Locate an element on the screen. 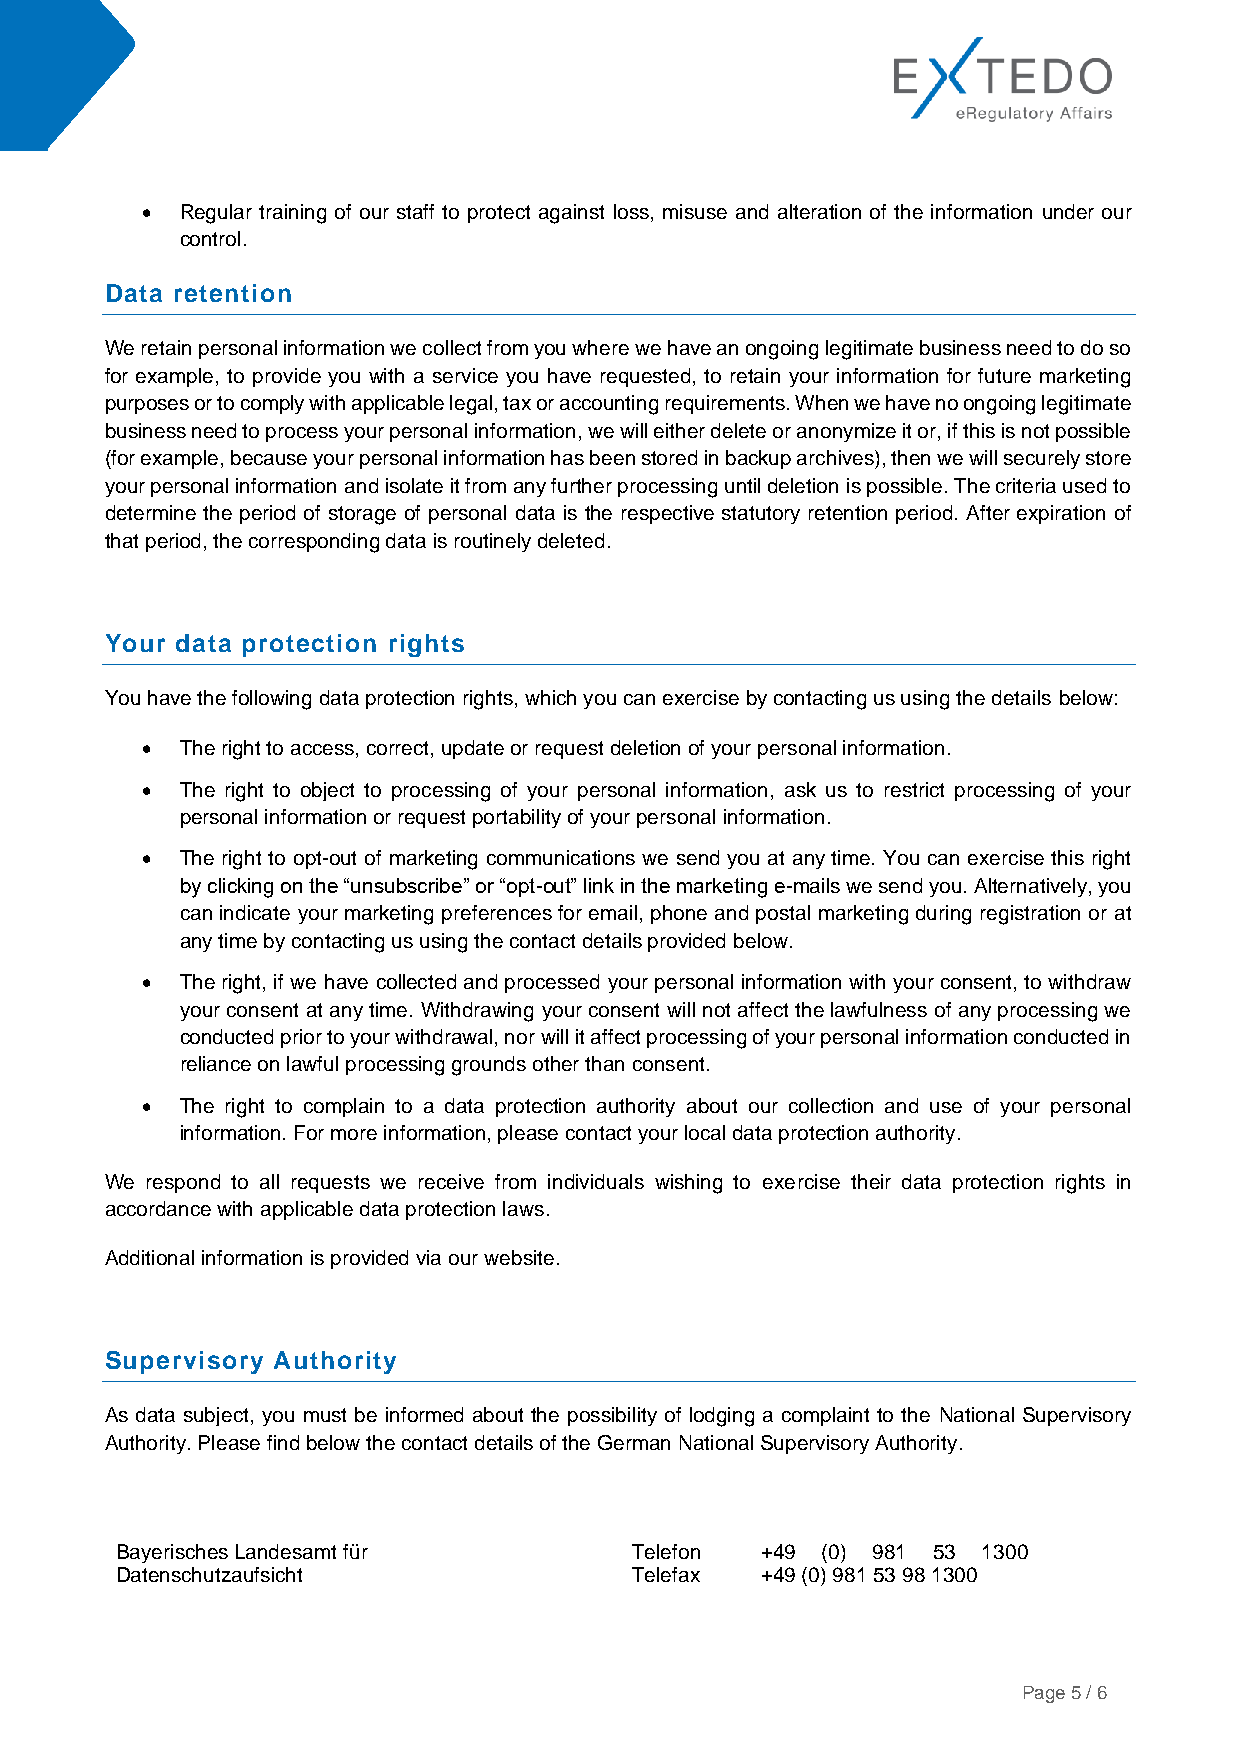 This screenshot has height=1748, width=1237. restrict is located at coordinates (914, 789).
